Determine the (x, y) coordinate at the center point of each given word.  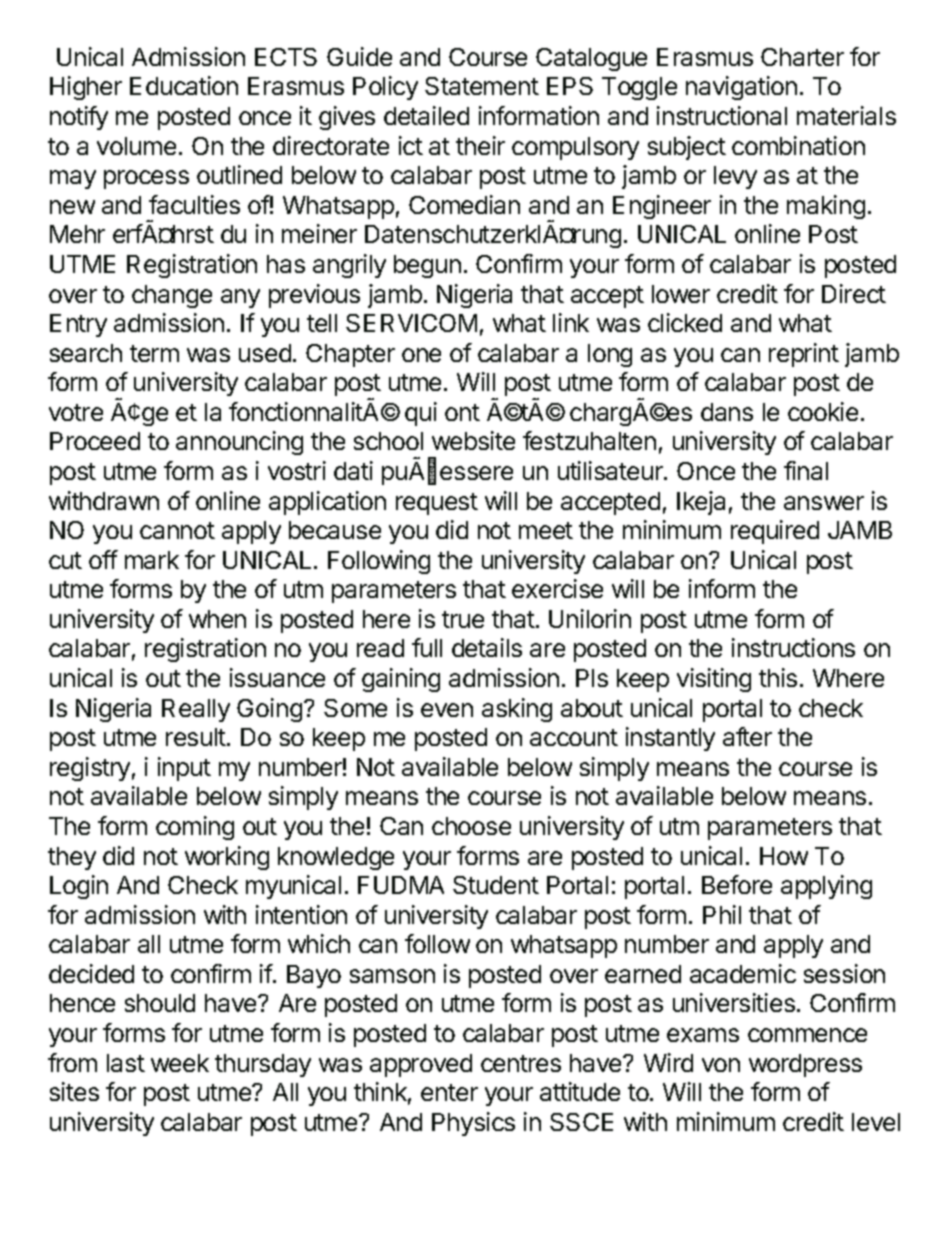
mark (152, 560)
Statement (482, 86)
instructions (793, 647)
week (180, 1063)
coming (195, 828)
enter (449, 1092)
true (463, 619)
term (154, 353)
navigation (741, 88)
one (421, 355)
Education (184, 85)
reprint (804, 355)
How (784, 856)
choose (471, 826)
